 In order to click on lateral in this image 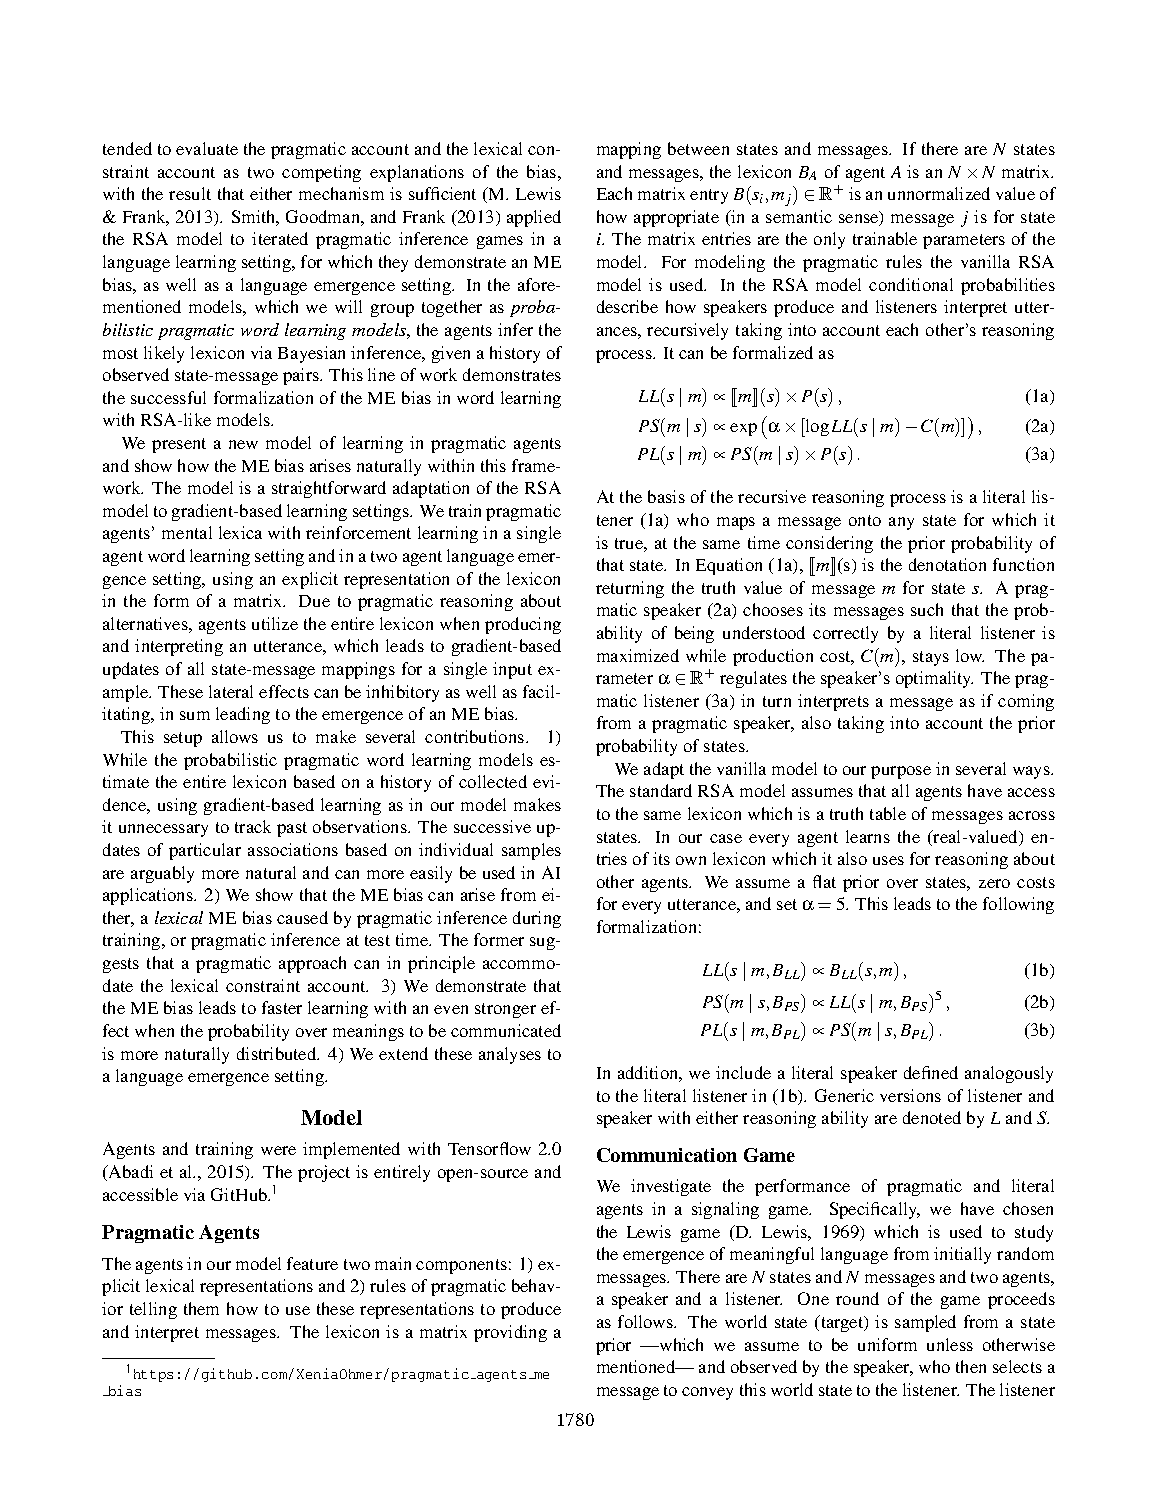, I will do `click(231, 691)`.
